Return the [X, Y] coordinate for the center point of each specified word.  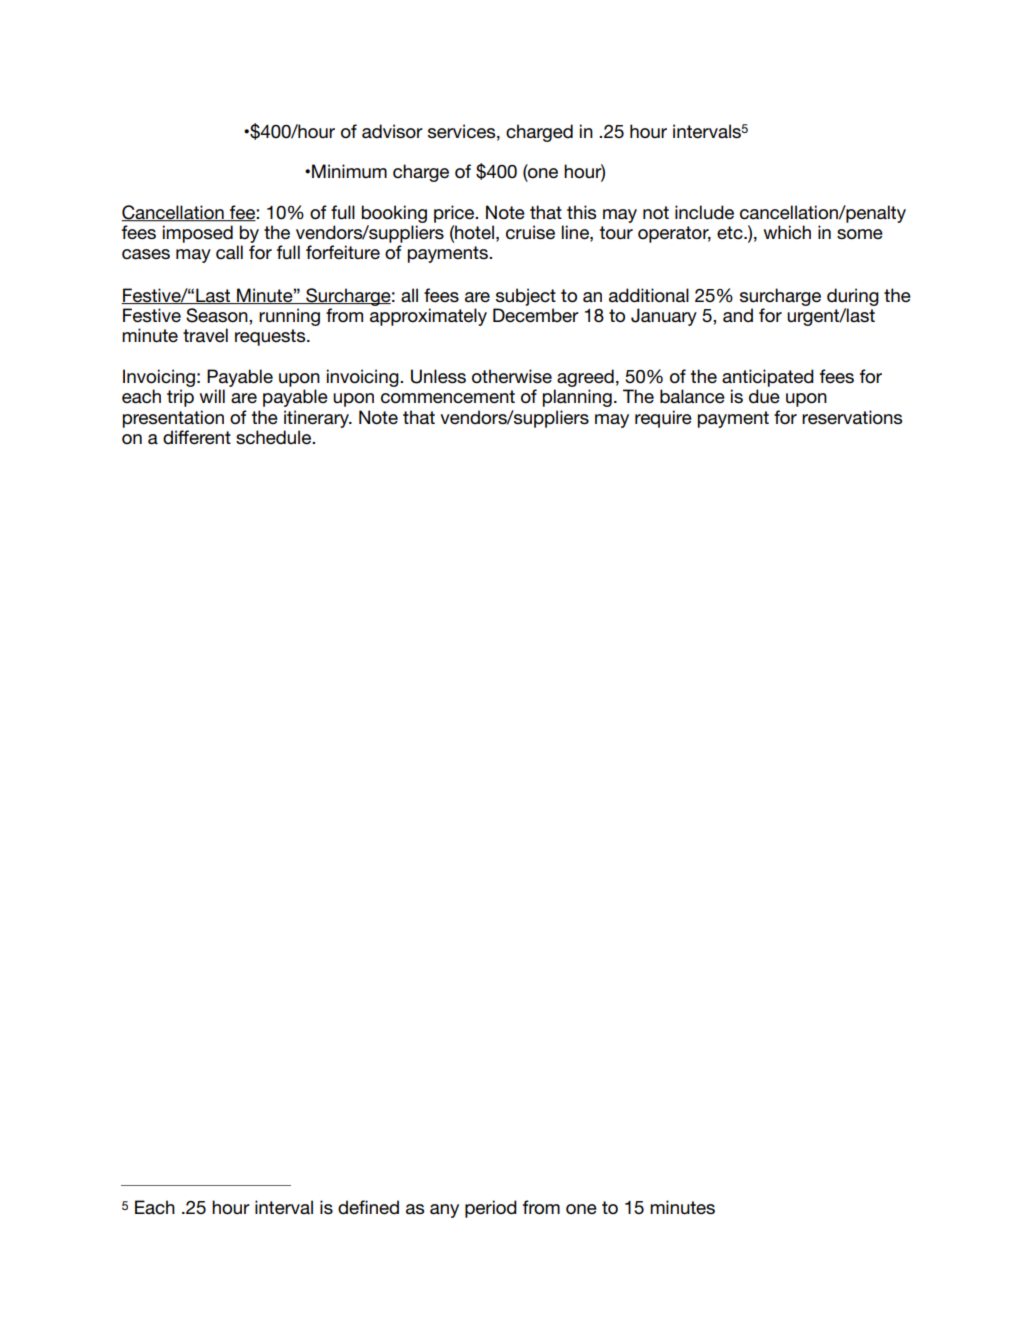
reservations [852, 417]
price [455, 214]
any [444, 1211]
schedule [274, 437]
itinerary [317, 419]
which [787, 232]
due [764, 396]
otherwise [512, 376]
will [212, 396]
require [663, 419]
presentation [173, 419]
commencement [448, 397]
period [491, 1209]
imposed [198, 234]
